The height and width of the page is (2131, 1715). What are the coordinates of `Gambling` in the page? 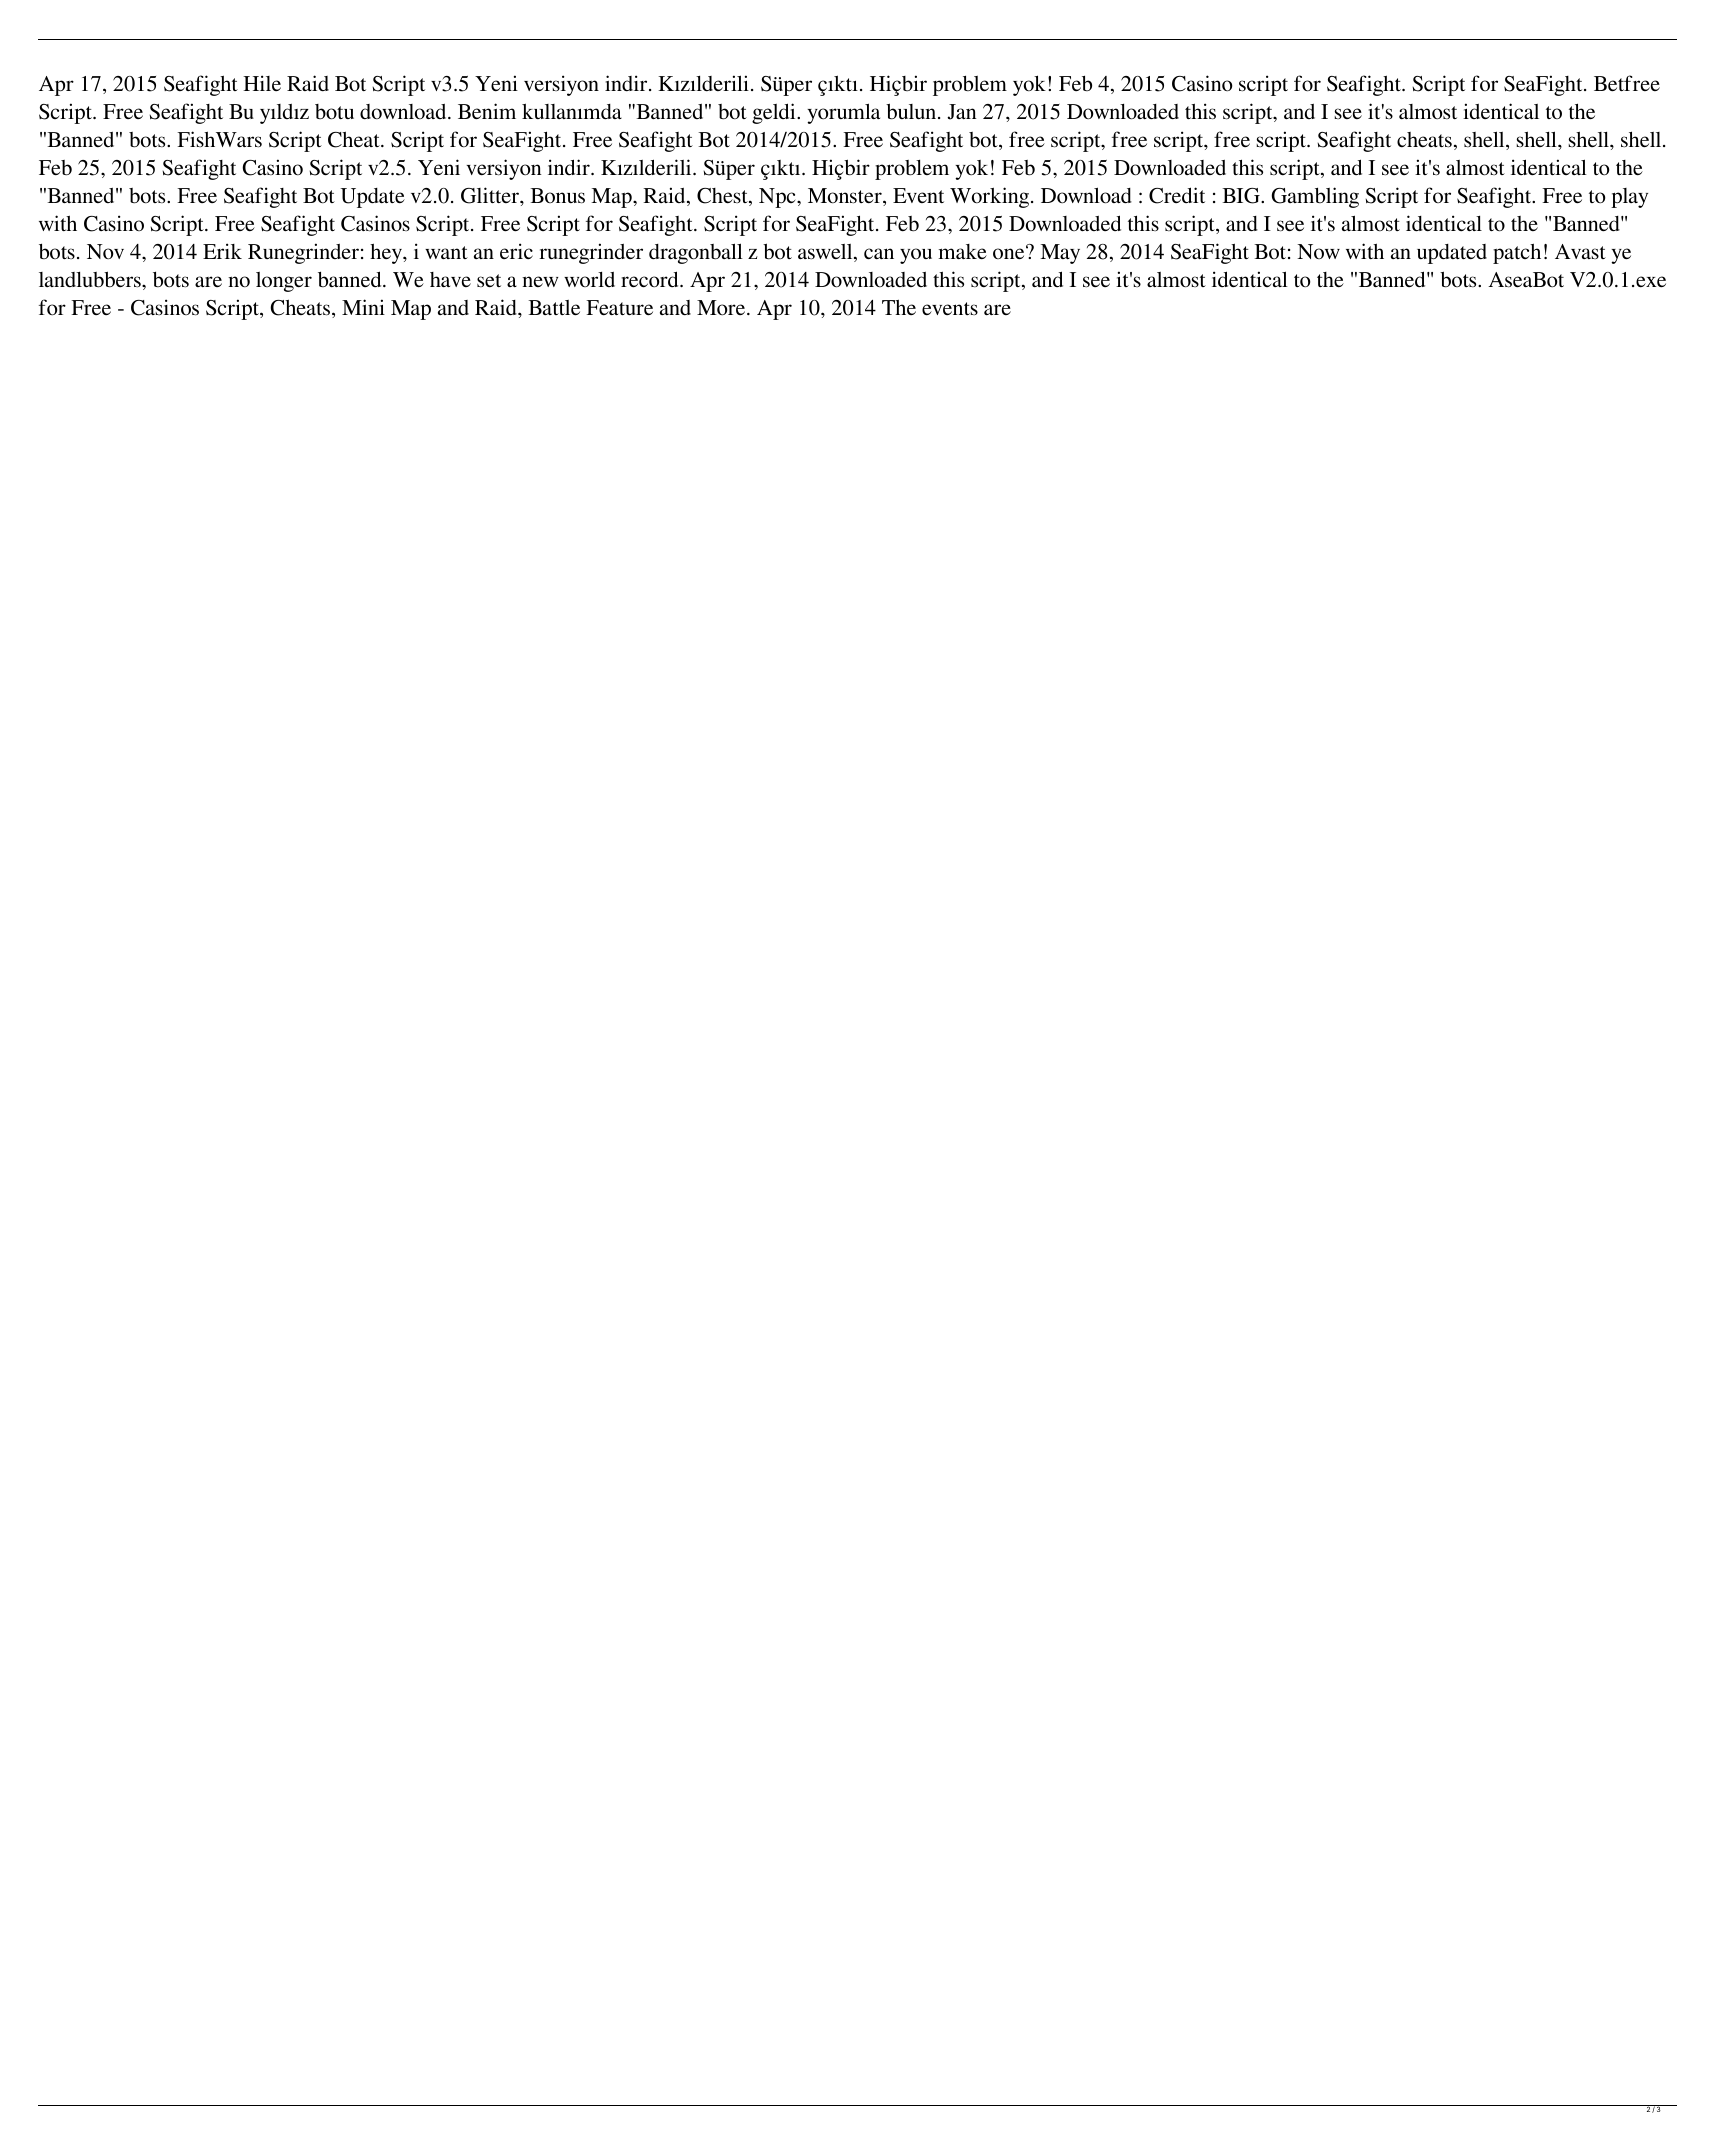 It's located at (1315, 197).
